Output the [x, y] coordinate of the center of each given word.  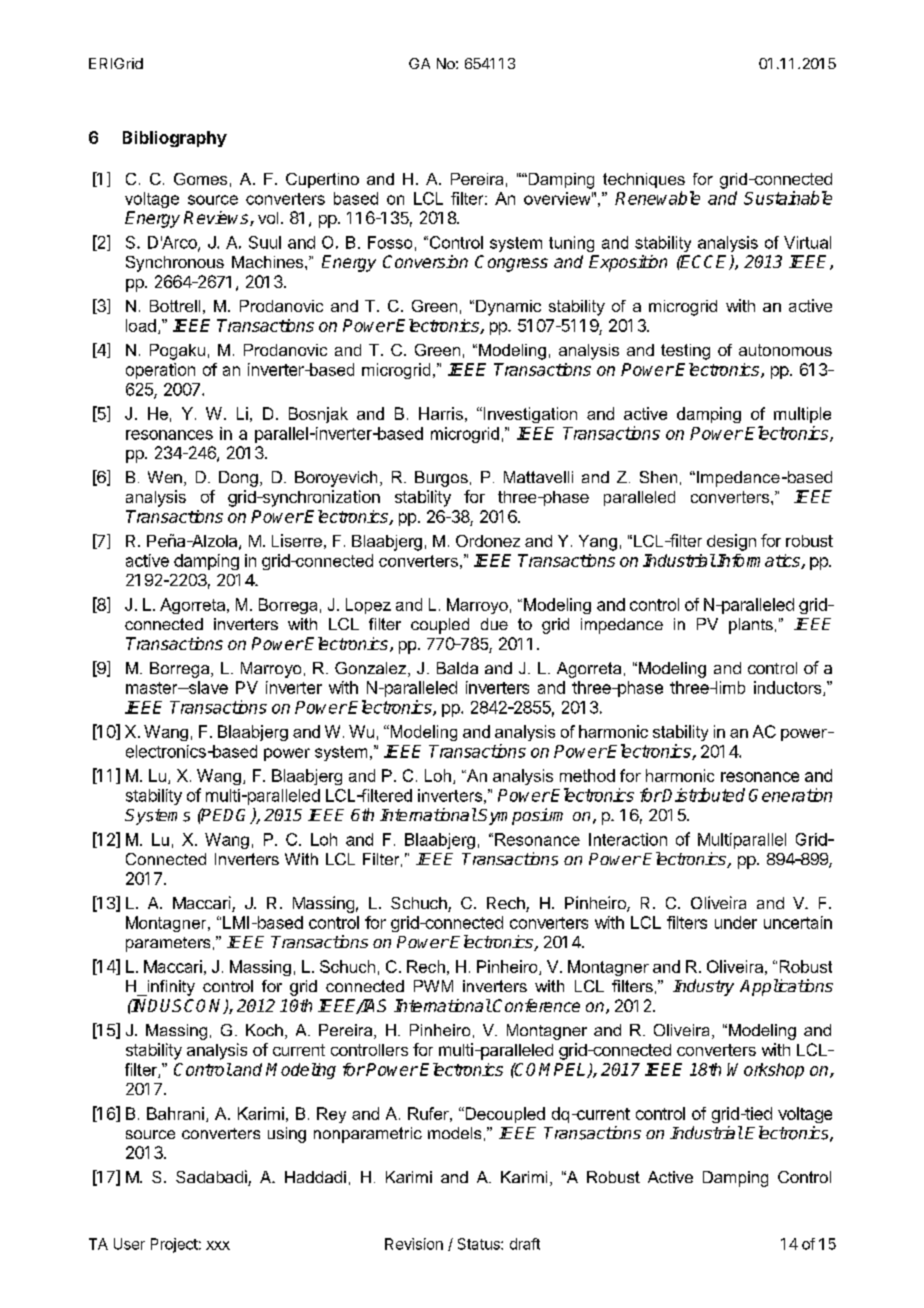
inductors [789, 688]
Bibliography [175, 139]
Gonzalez [372, 669]
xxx [218, 1245]
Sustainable [788, 198]
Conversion [425, 261]
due [494, 624]
